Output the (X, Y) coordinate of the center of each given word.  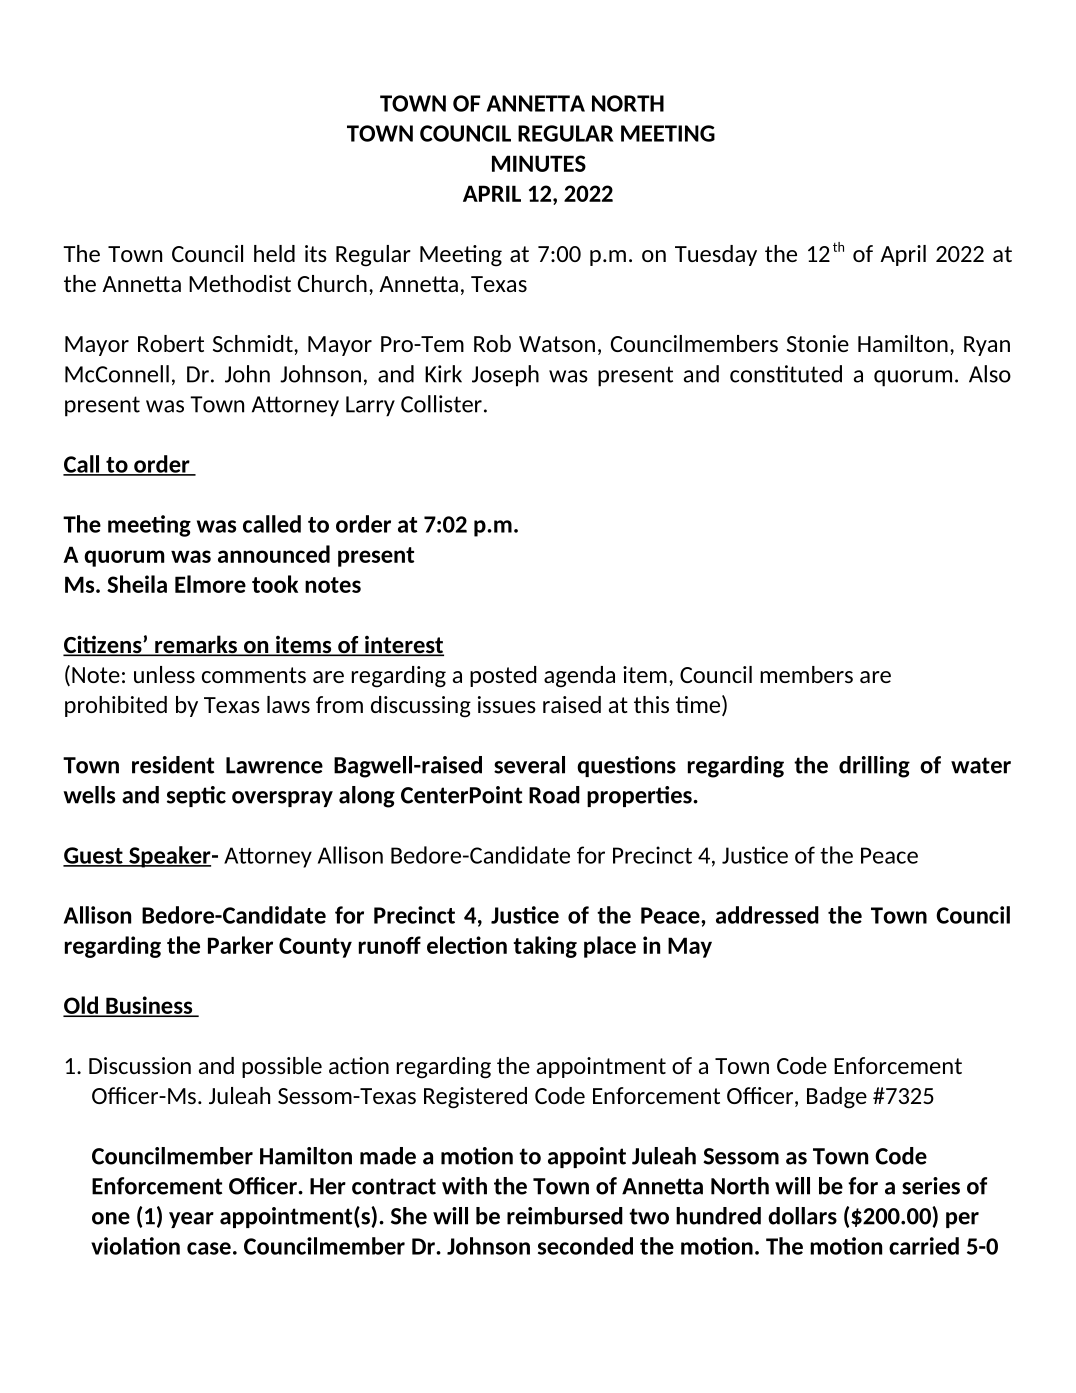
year (191, 1220)
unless (164, 674)
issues (507, 704)
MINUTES (539, 163)
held (274, 253)
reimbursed (565, 1216)
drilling (874, 767)
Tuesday (716, 255)
